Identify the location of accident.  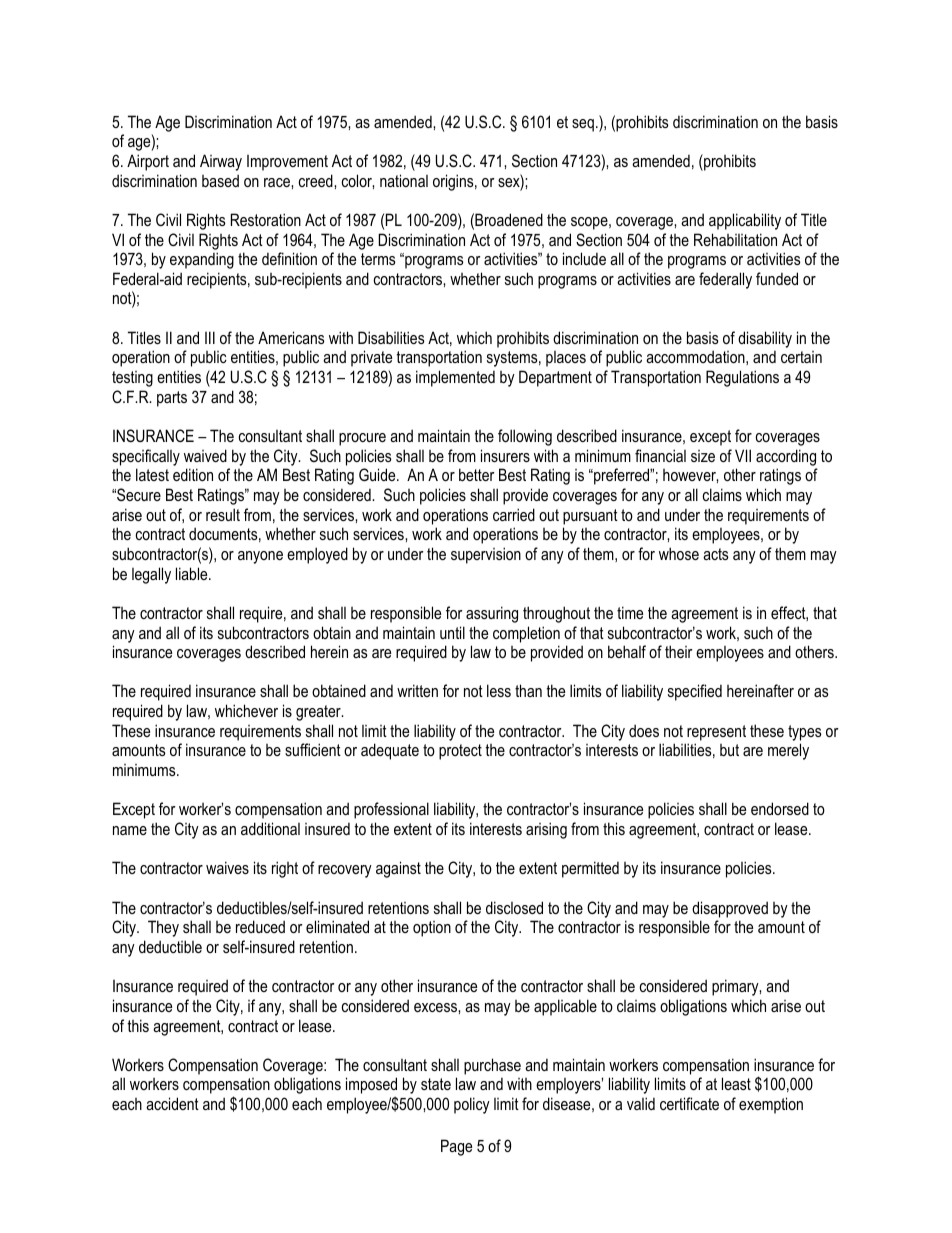
(172, 1103).
